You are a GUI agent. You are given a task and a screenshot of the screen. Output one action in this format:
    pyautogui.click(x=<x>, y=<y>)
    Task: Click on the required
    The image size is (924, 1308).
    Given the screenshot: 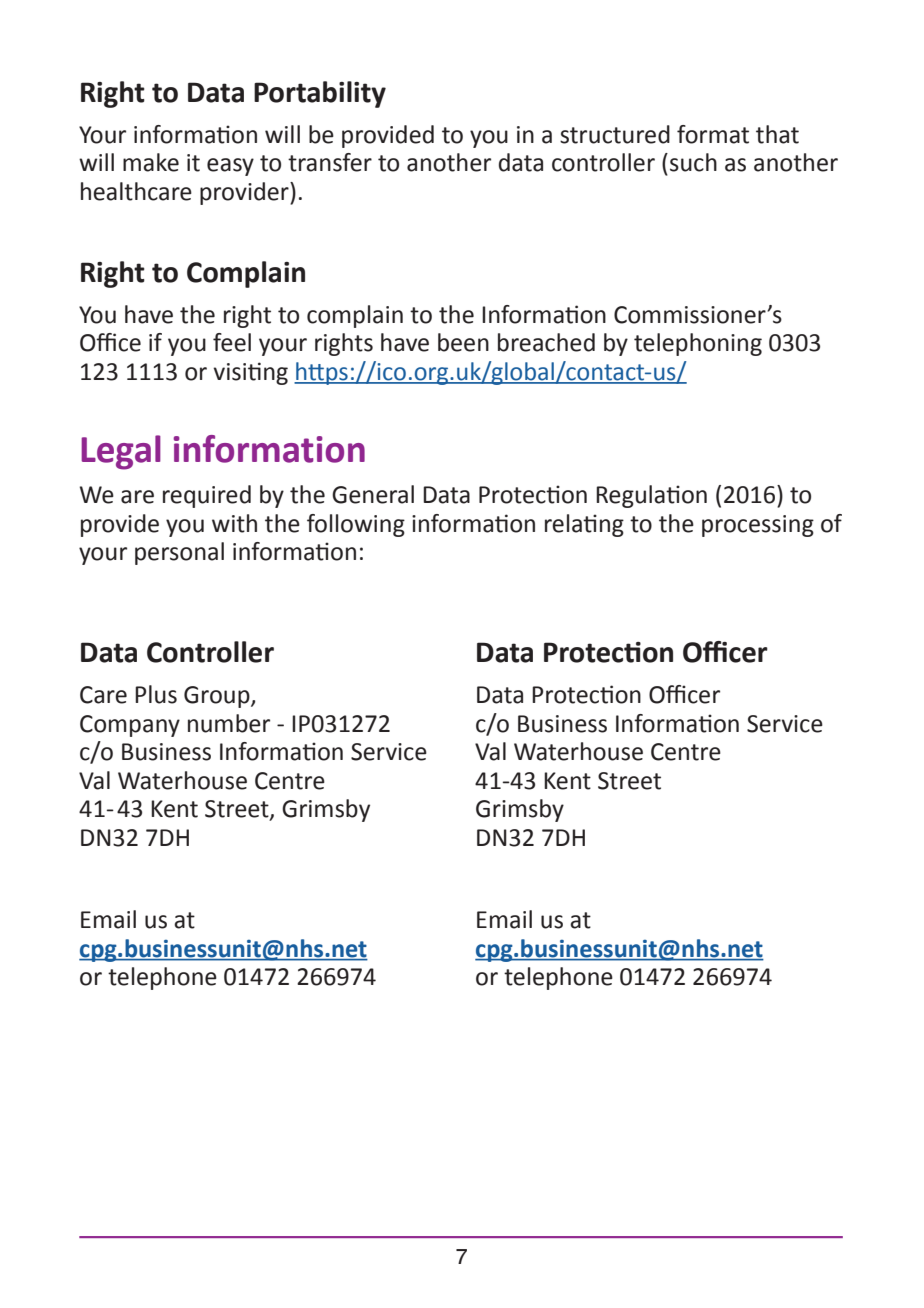 What is the action you would take?
    pyautogui.click(x=207, y=496)
